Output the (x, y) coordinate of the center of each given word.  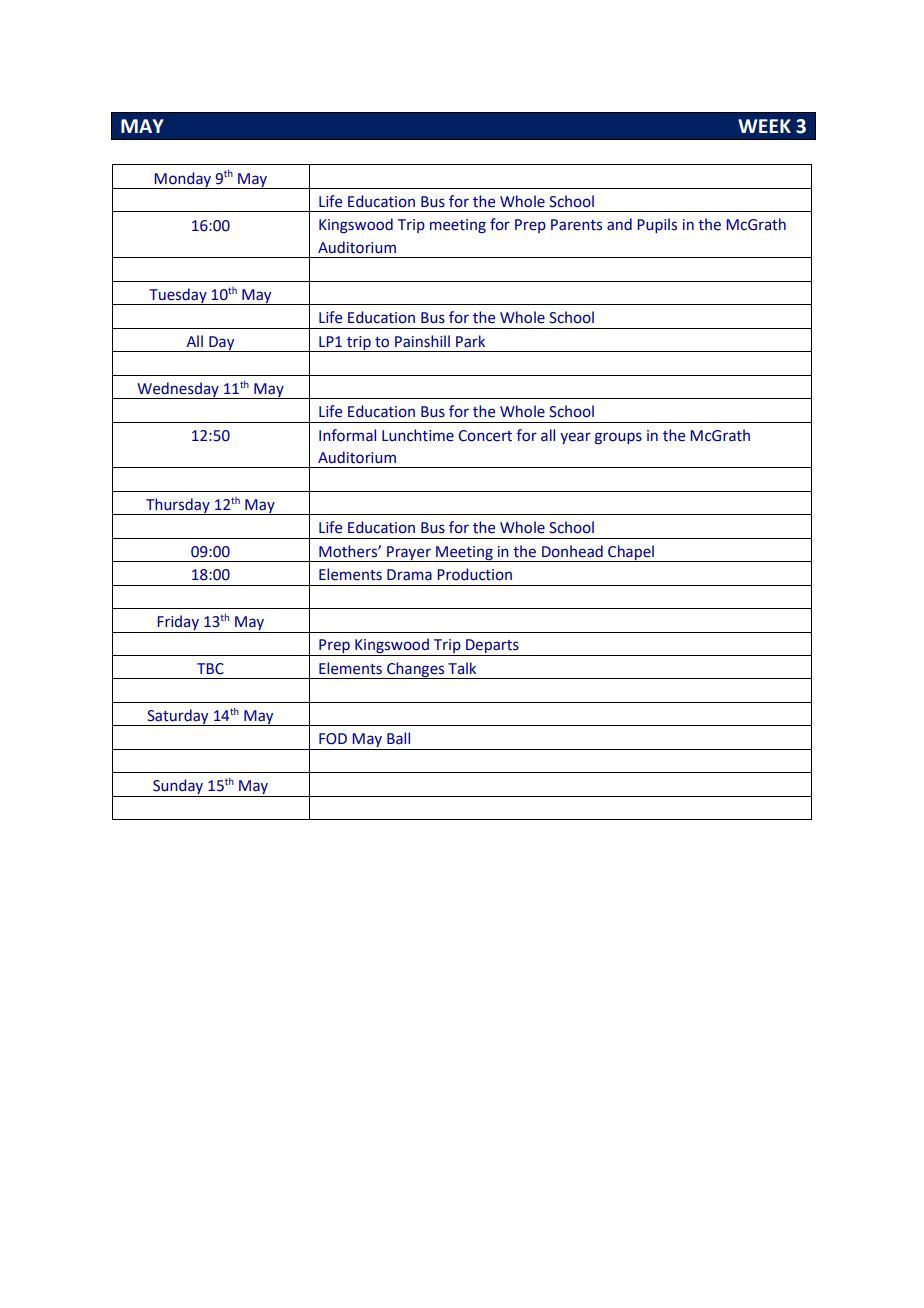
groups (618, 438)
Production (475, 574)
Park (470, 341)
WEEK (764, 126)
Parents (576, 225)
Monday (183, 180)
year (575, 438)
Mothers (349, 551)
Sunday (178, 788)
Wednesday (178, 390)
